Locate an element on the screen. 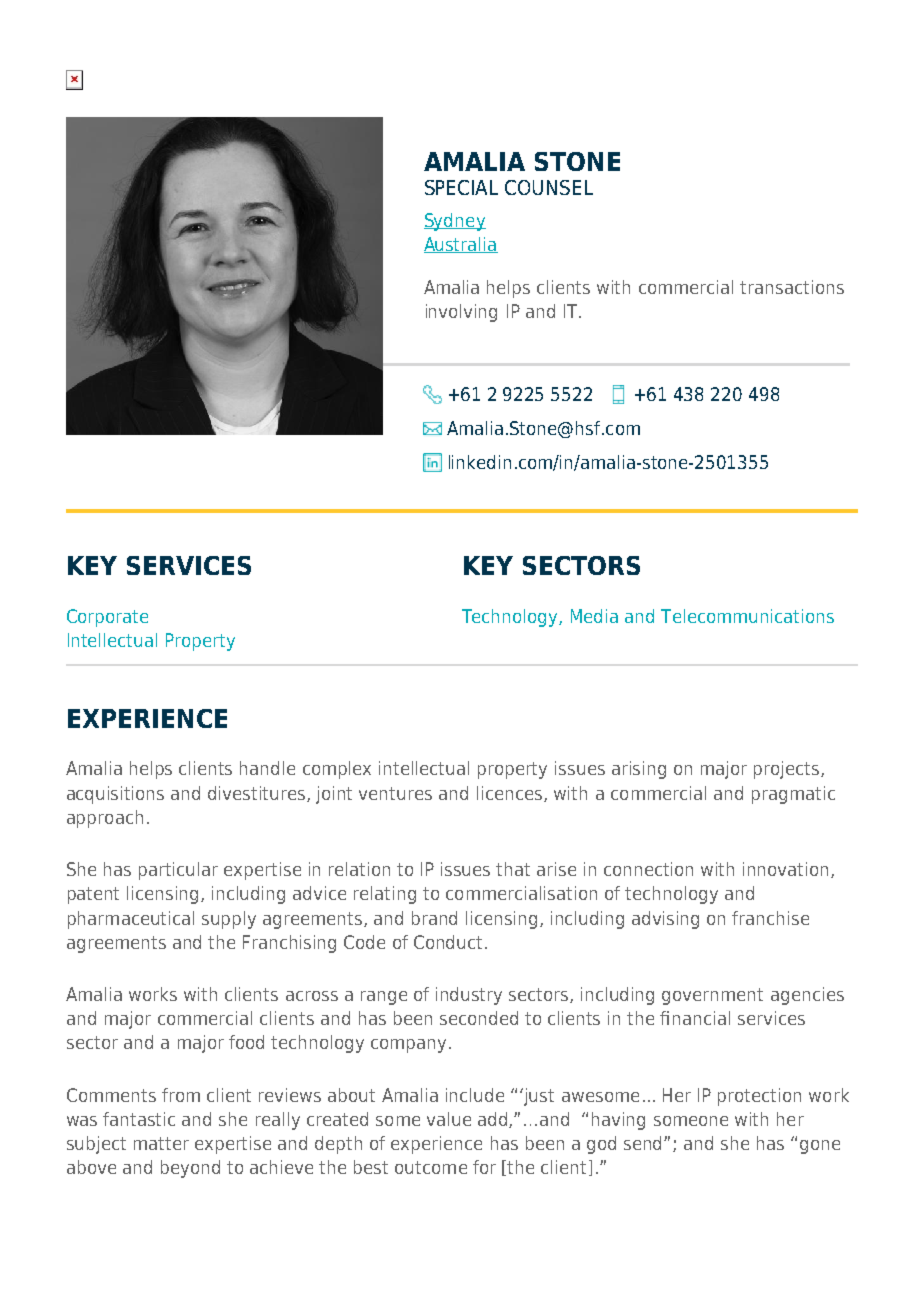  Corporate is located at coordinates (107, 618).
